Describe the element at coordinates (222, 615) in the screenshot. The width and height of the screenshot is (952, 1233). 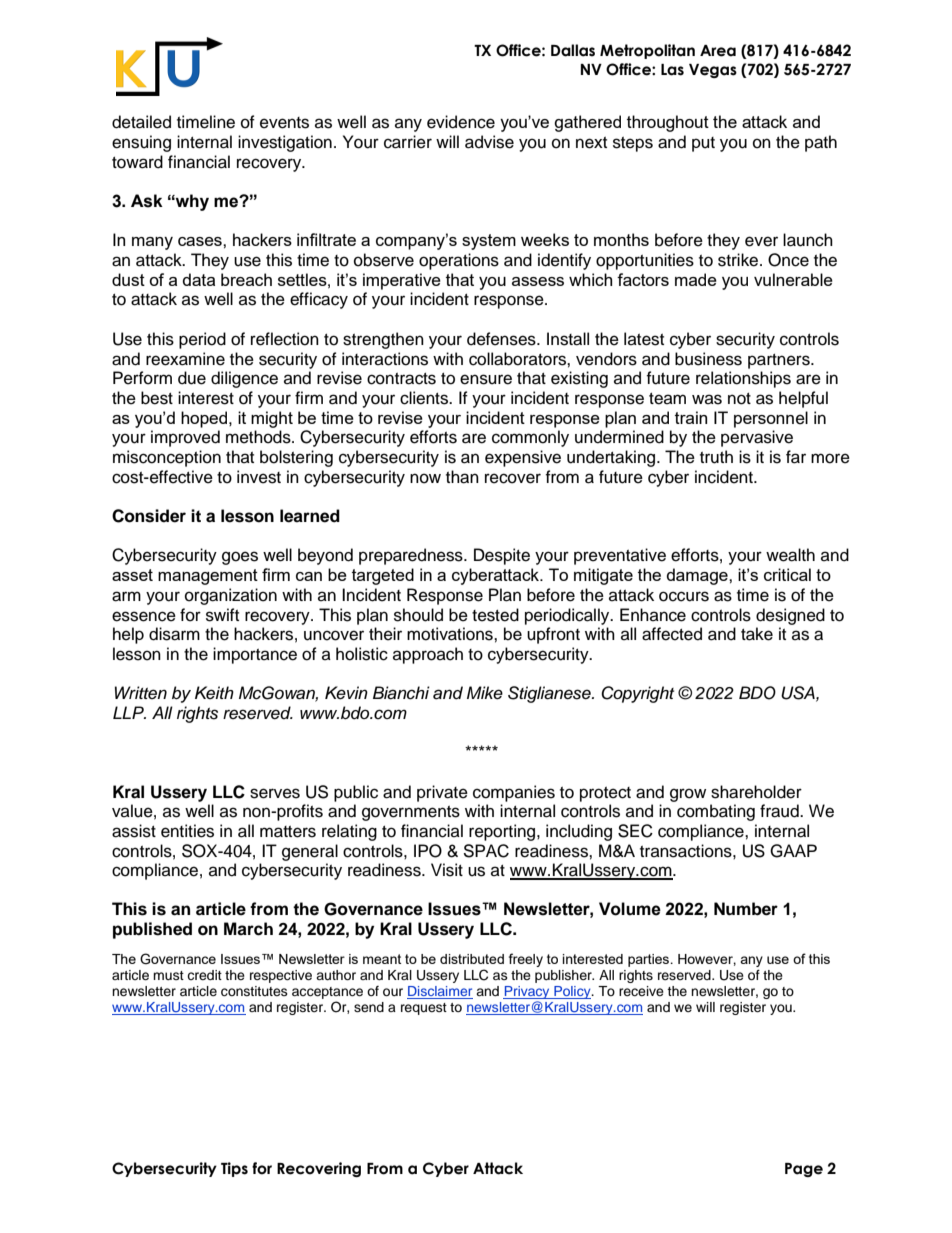
I see `swift` at that location.
